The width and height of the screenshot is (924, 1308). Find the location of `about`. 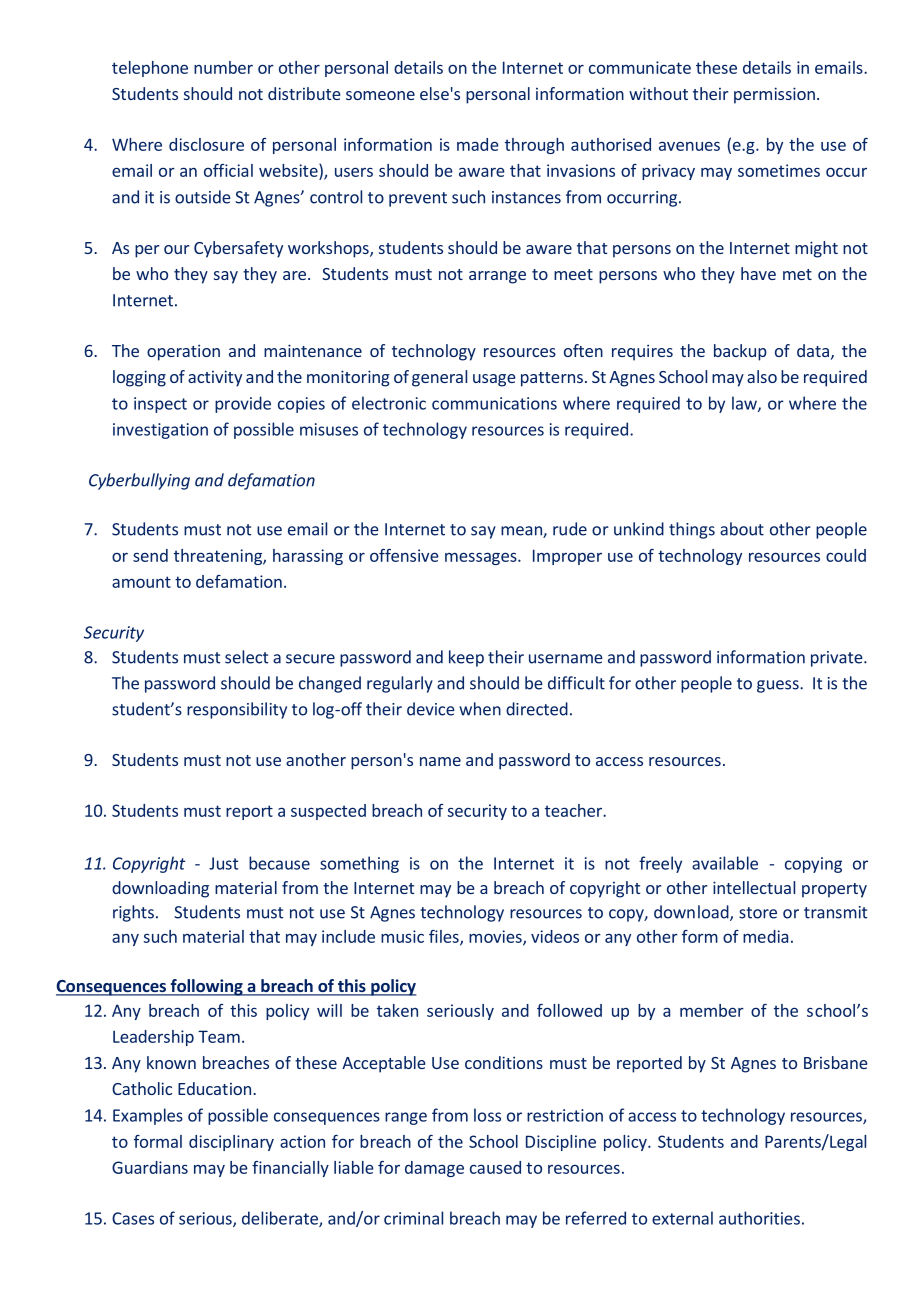

about is located at coordinates (742, 529).
